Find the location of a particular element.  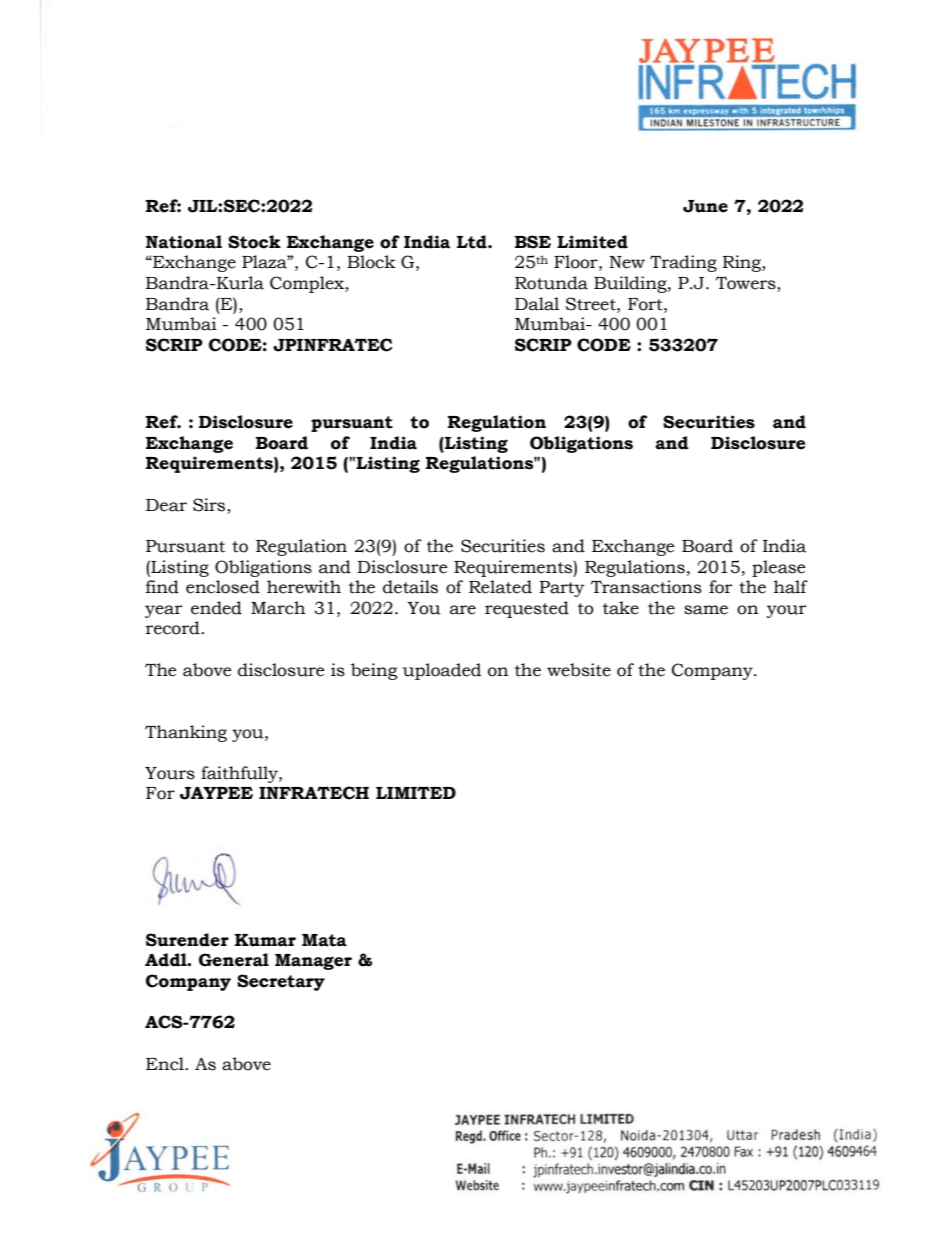

ended is located at coordinates (216, 608).
